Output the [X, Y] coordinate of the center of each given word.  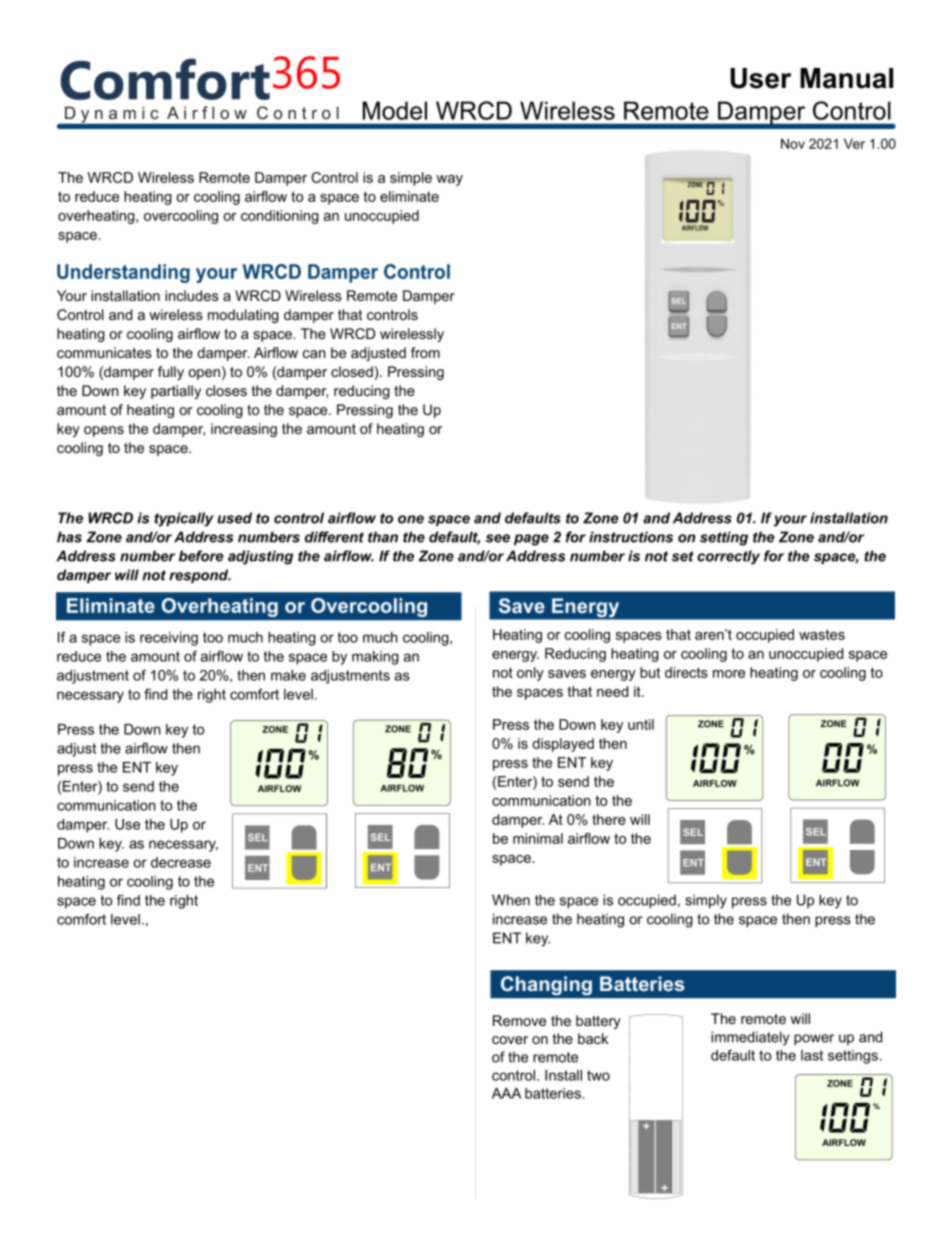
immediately [750, 1038]
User [760, 78]
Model [395, 110]
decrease [181, 862]
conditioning [280, 217]
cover [510, 1040]
